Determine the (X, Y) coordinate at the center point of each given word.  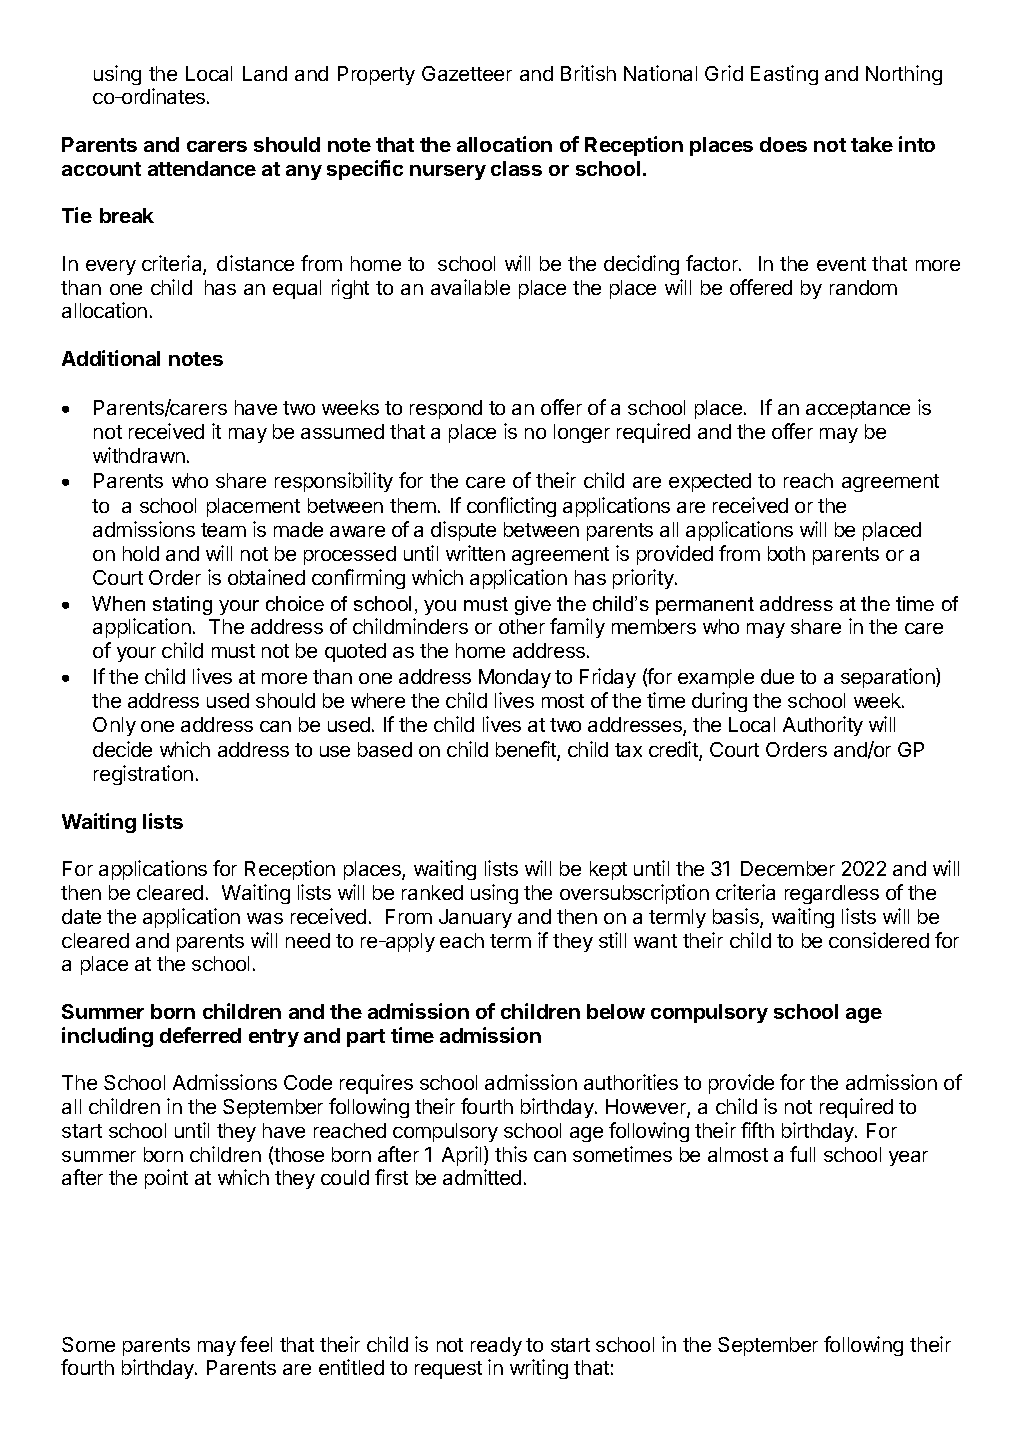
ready (496, 1346)
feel (256, 1344)
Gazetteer (467, 73)
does (783, 144)
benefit (527, 750)
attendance (202, 168)
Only (114, 726)
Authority (823, 726)
